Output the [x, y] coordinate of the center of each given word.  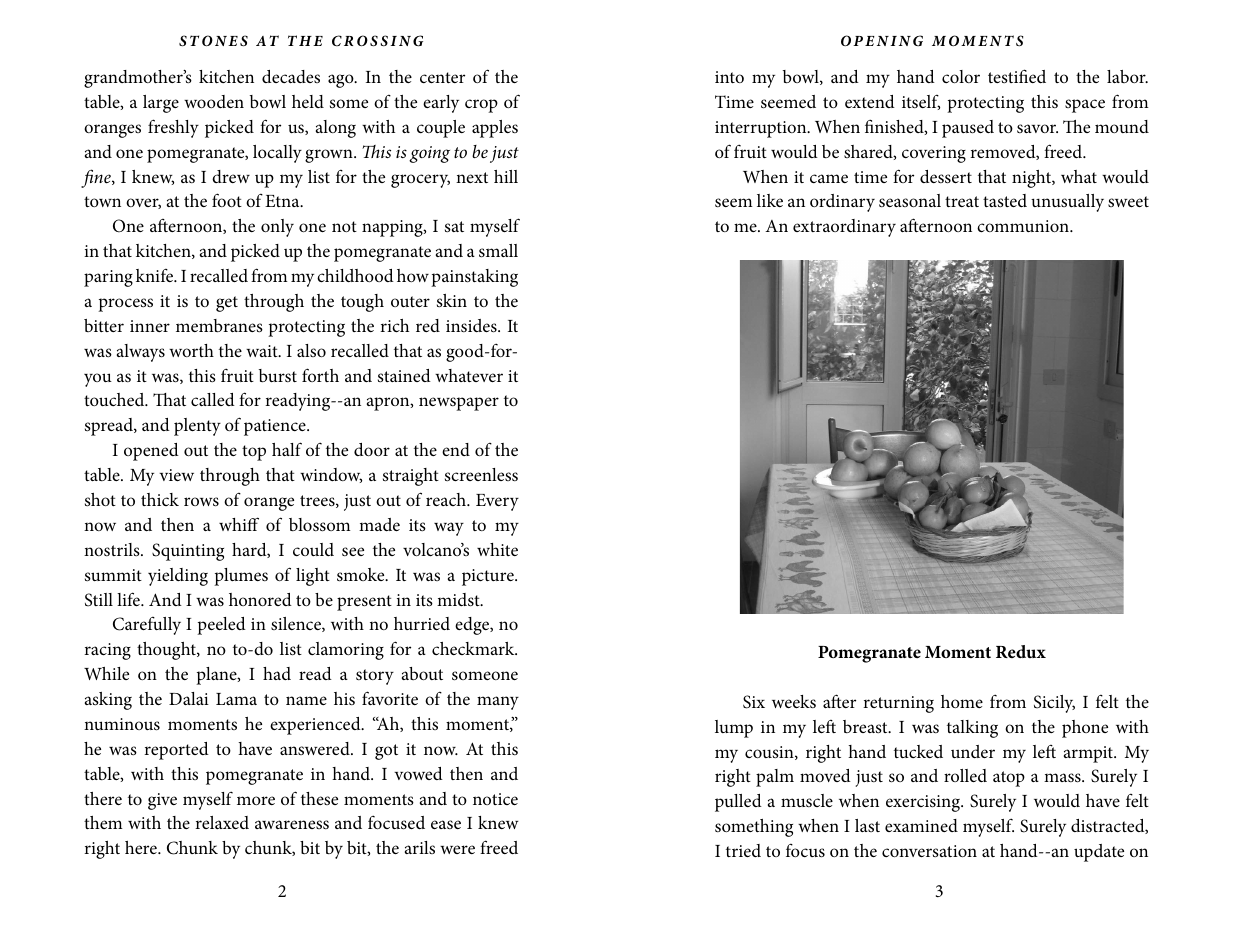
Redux [1021, 651]
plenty [197, 427]
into [729, 77]
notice [495, 799]
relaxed [222, 822]
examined [921, 825]
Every [497, 502]
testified [1017, 76]
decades [291, 76]
